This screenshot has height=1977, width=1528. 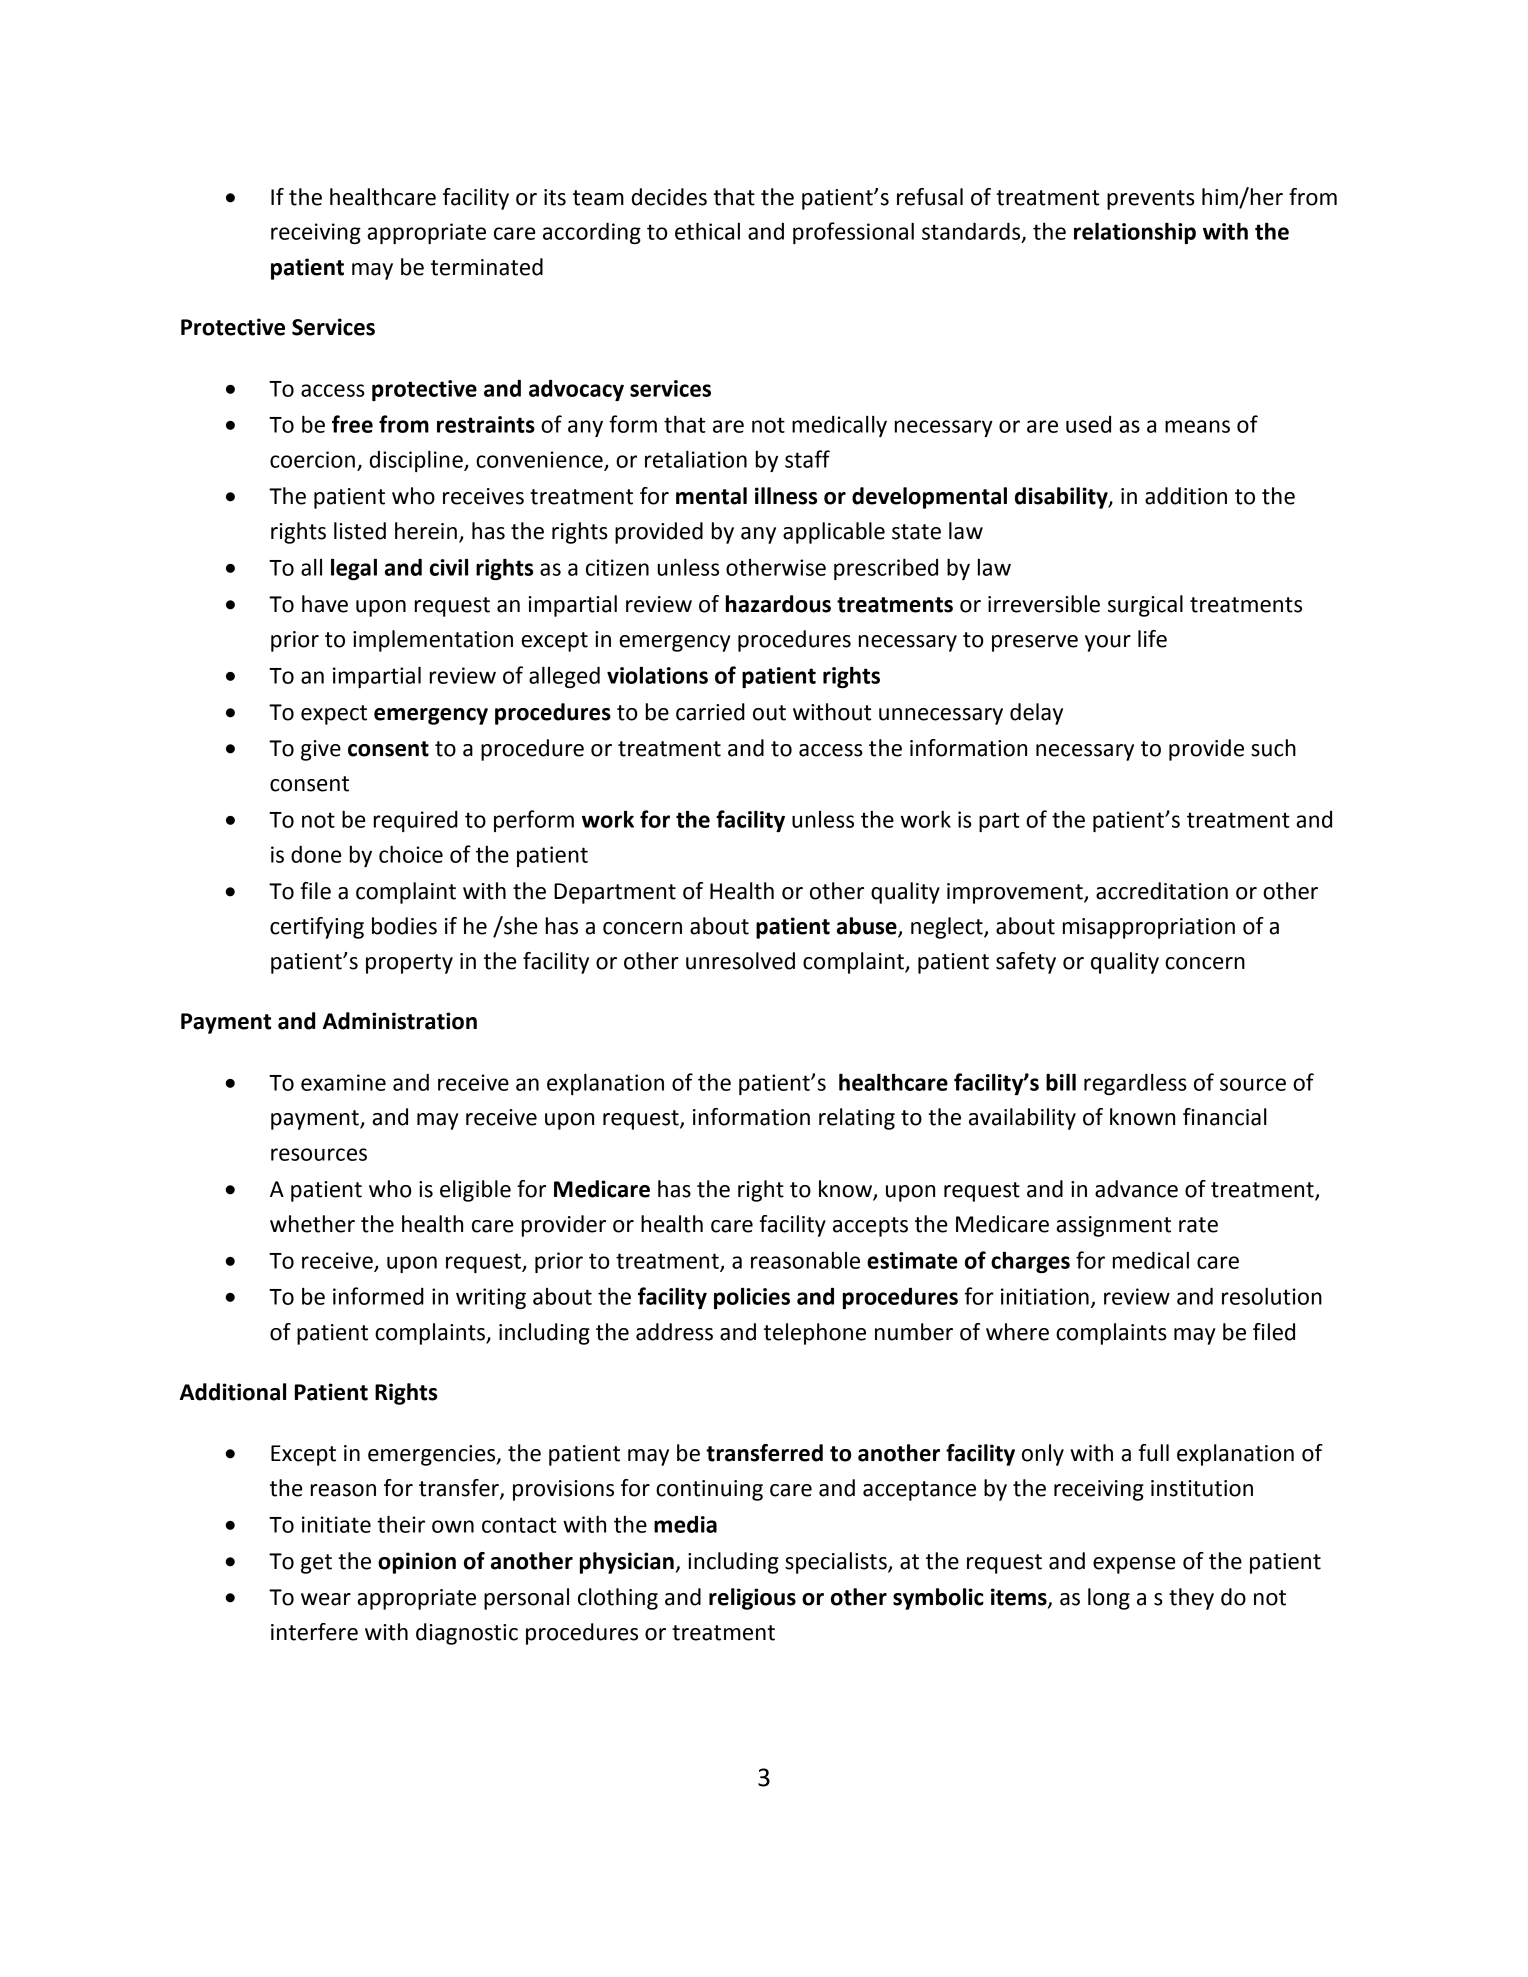 I want to click on terminated, so click(x=487, y=267).
